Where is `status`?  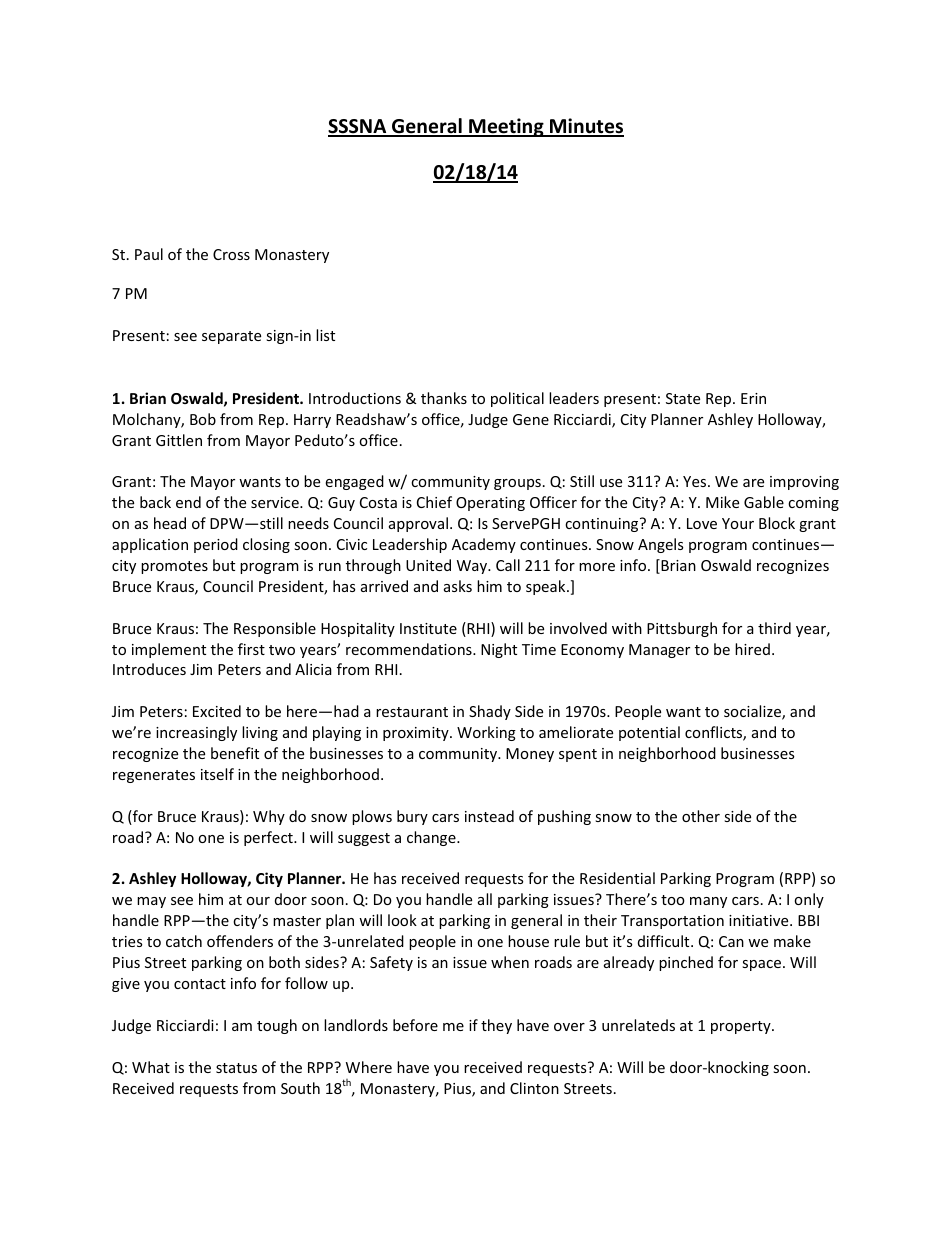 status is located at coordinates (236, 1068).
